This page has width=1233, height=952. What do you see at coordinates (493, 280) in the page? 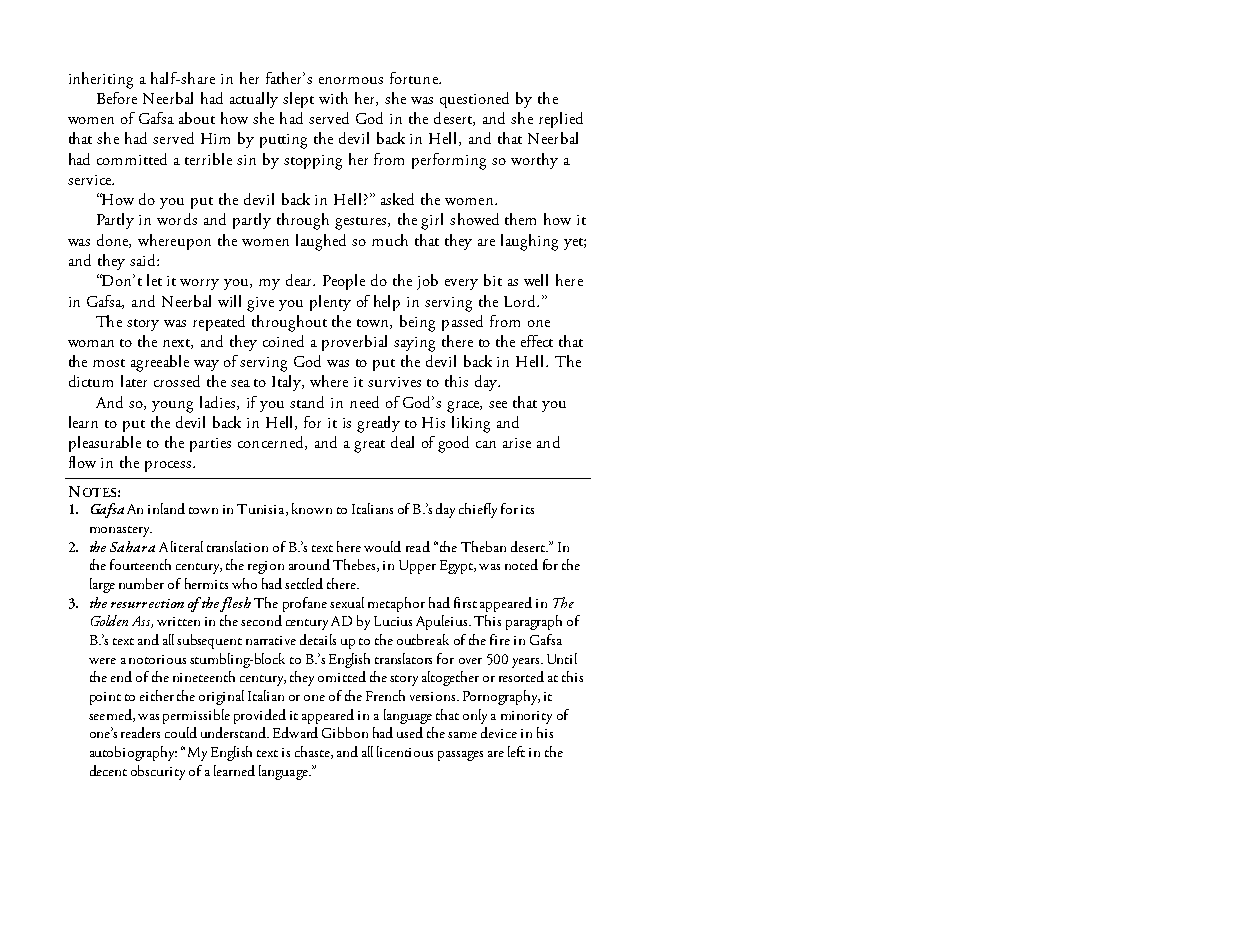
I see `bit` at bounding box center [493, 280].
